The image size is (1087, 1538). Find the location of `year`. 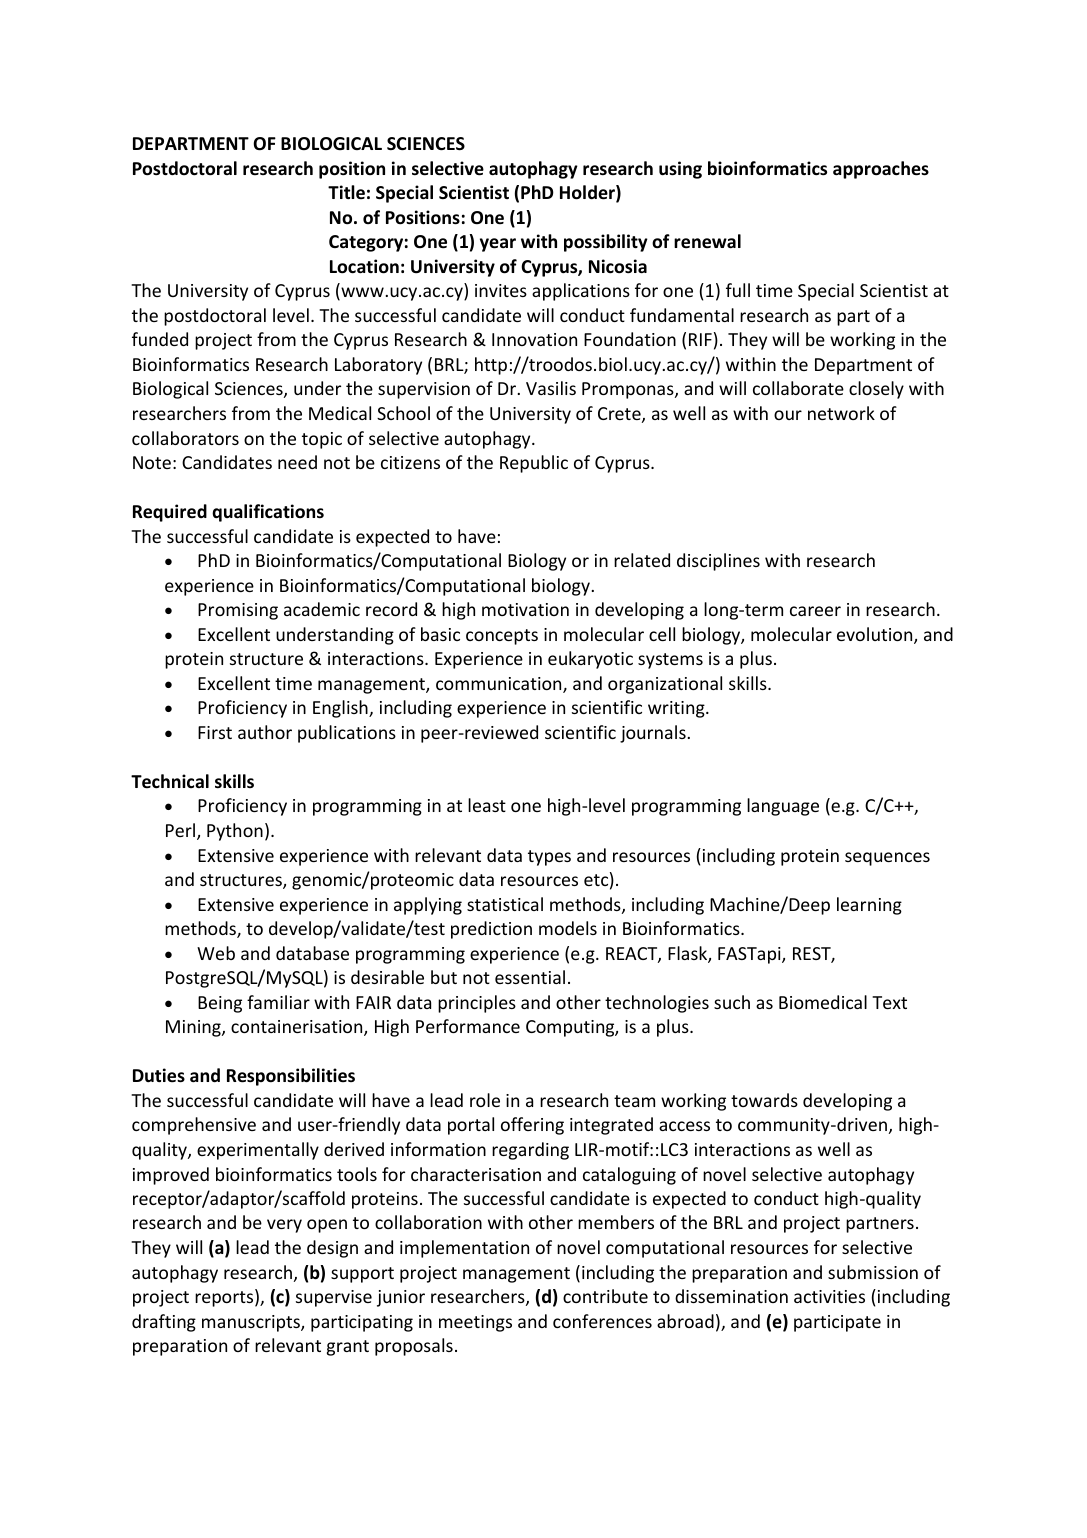

year is located at coordinates (498, 245).
